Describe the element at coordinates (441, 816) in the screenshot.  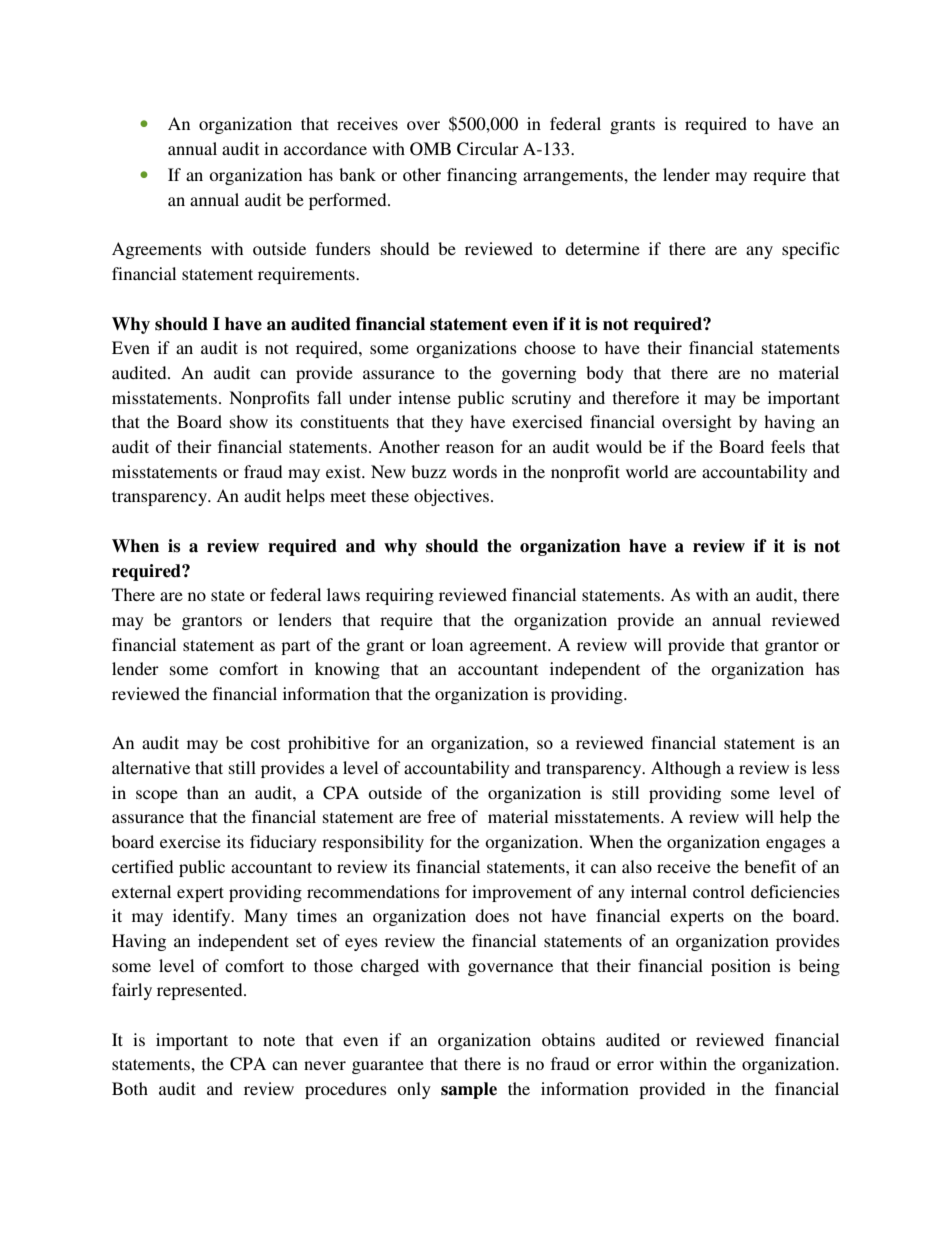
I see `free` at that location.
